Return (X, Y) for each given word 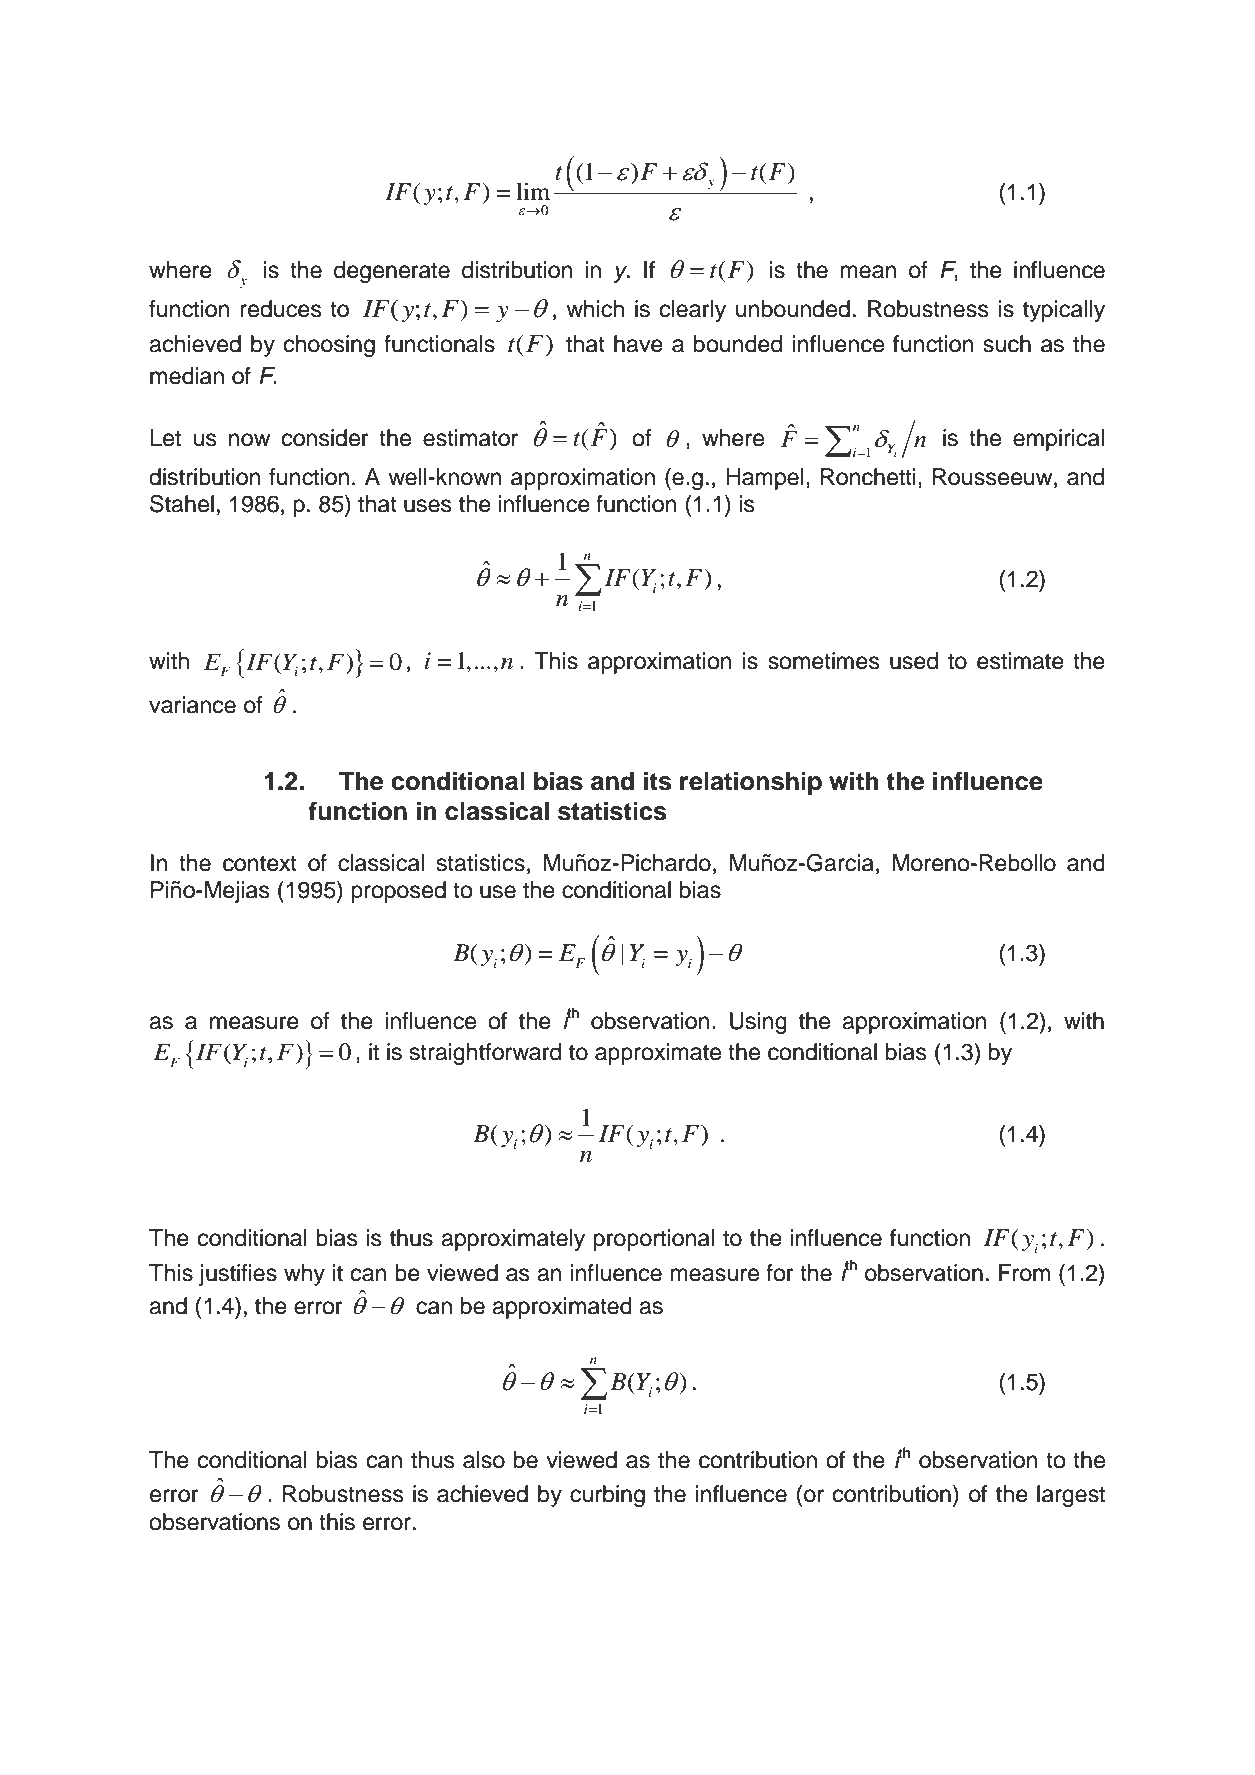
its (658, 781)
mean (868, 272)
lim (533, 191)
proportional (654, 1240)
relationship (751, 783)
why (304, 1275)
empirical (1058, 440)
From (1024, 1273)
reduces (281, 309)
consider (325, 438)
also (484, 1460)
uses (428, 506)
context (260, 863)
